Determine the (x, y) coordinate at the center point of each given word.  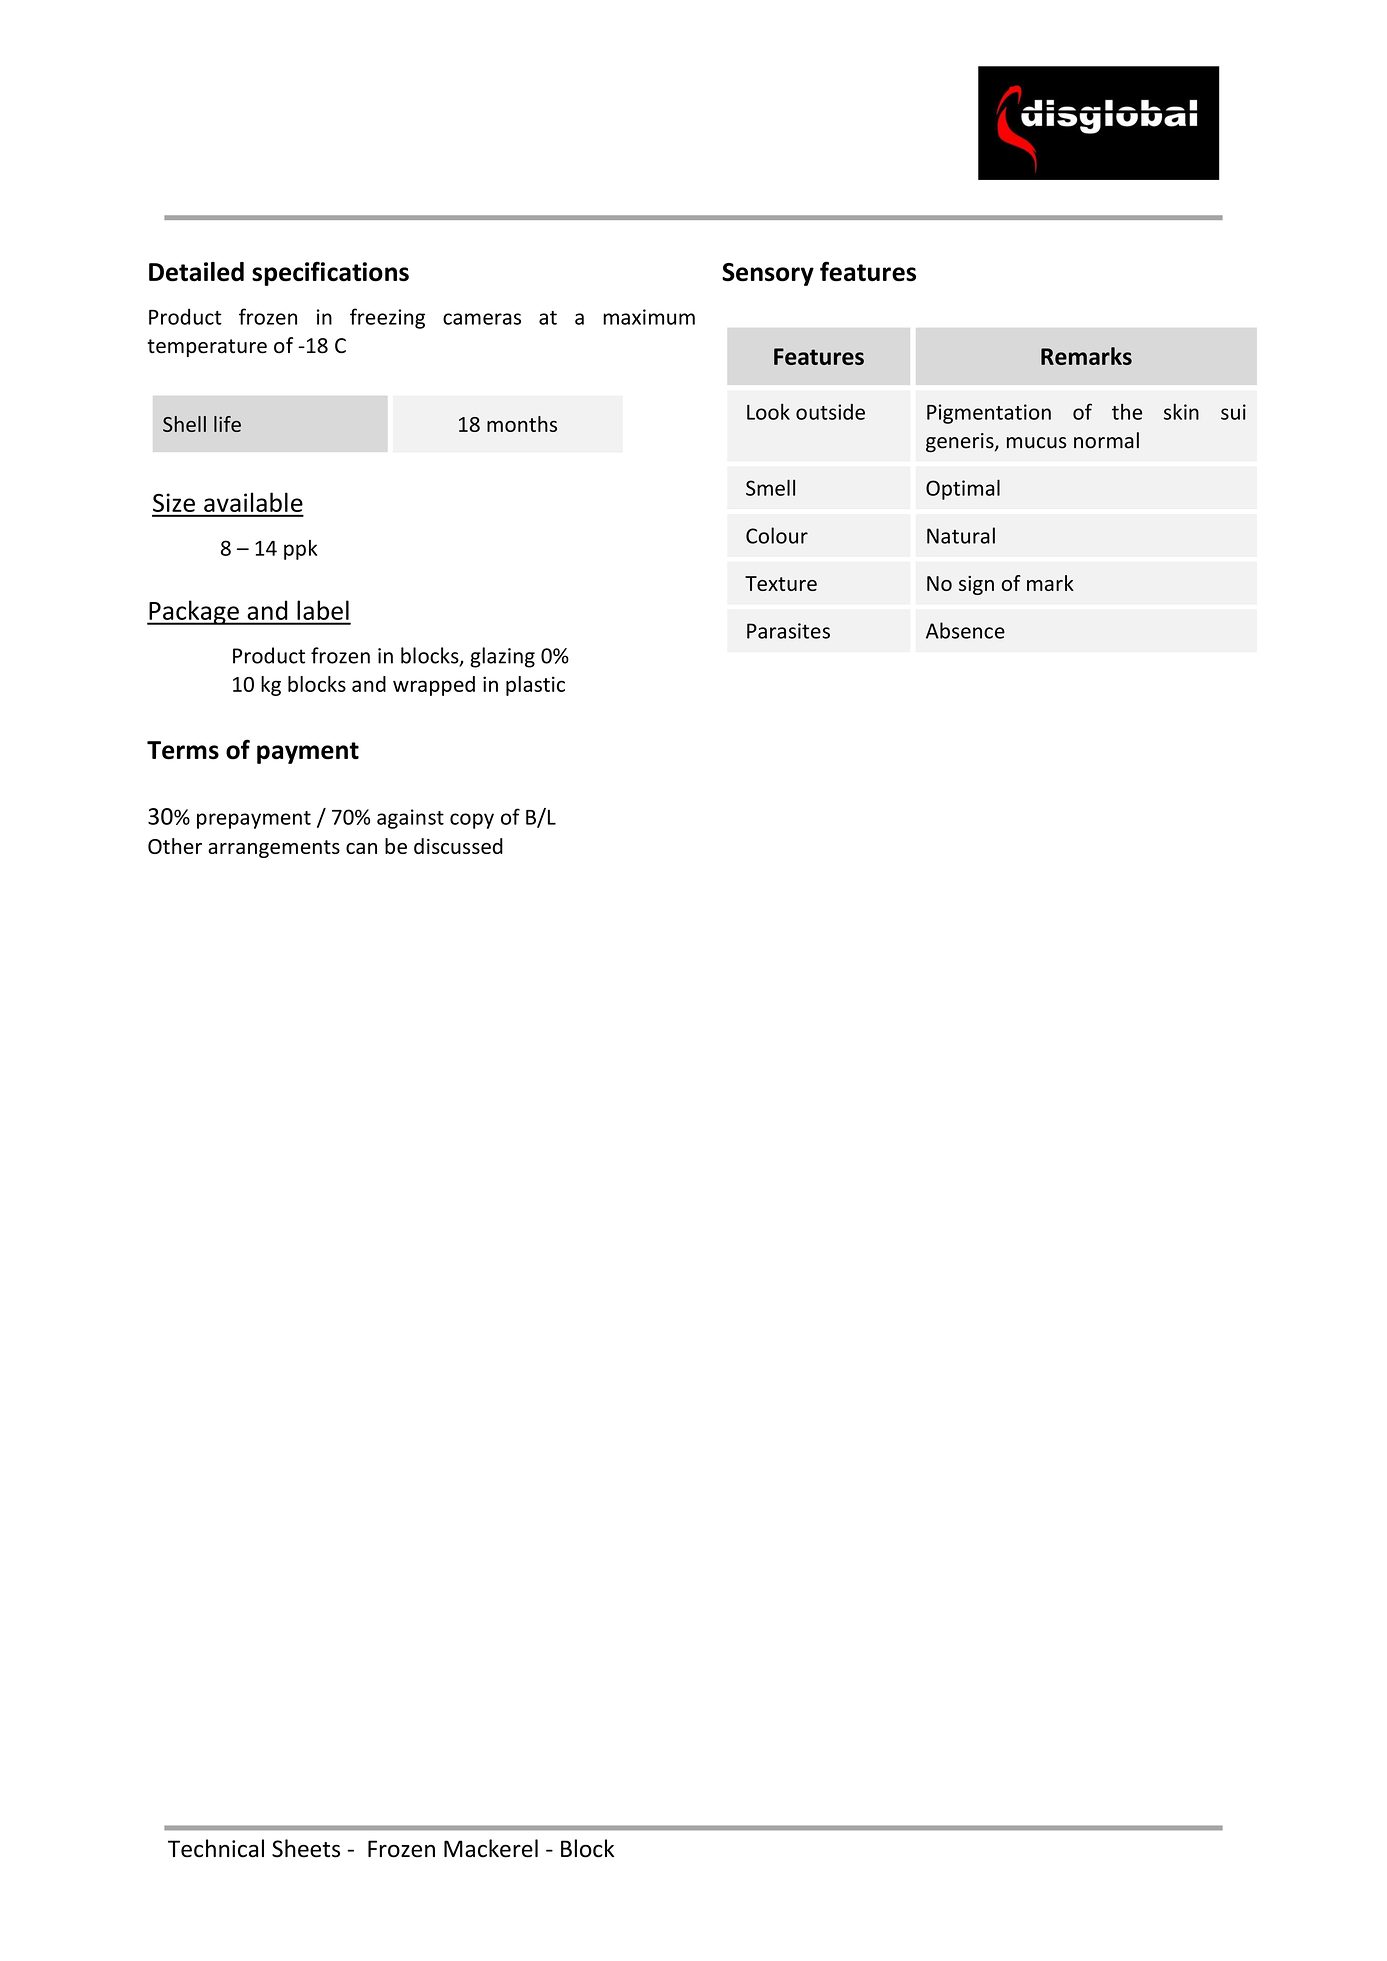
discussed (458, 846)
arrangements (274, 849)
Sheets (306, 1848)
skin (1181, 411)
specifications (330, 273)
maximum (649, 317)
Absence (965, 630)
